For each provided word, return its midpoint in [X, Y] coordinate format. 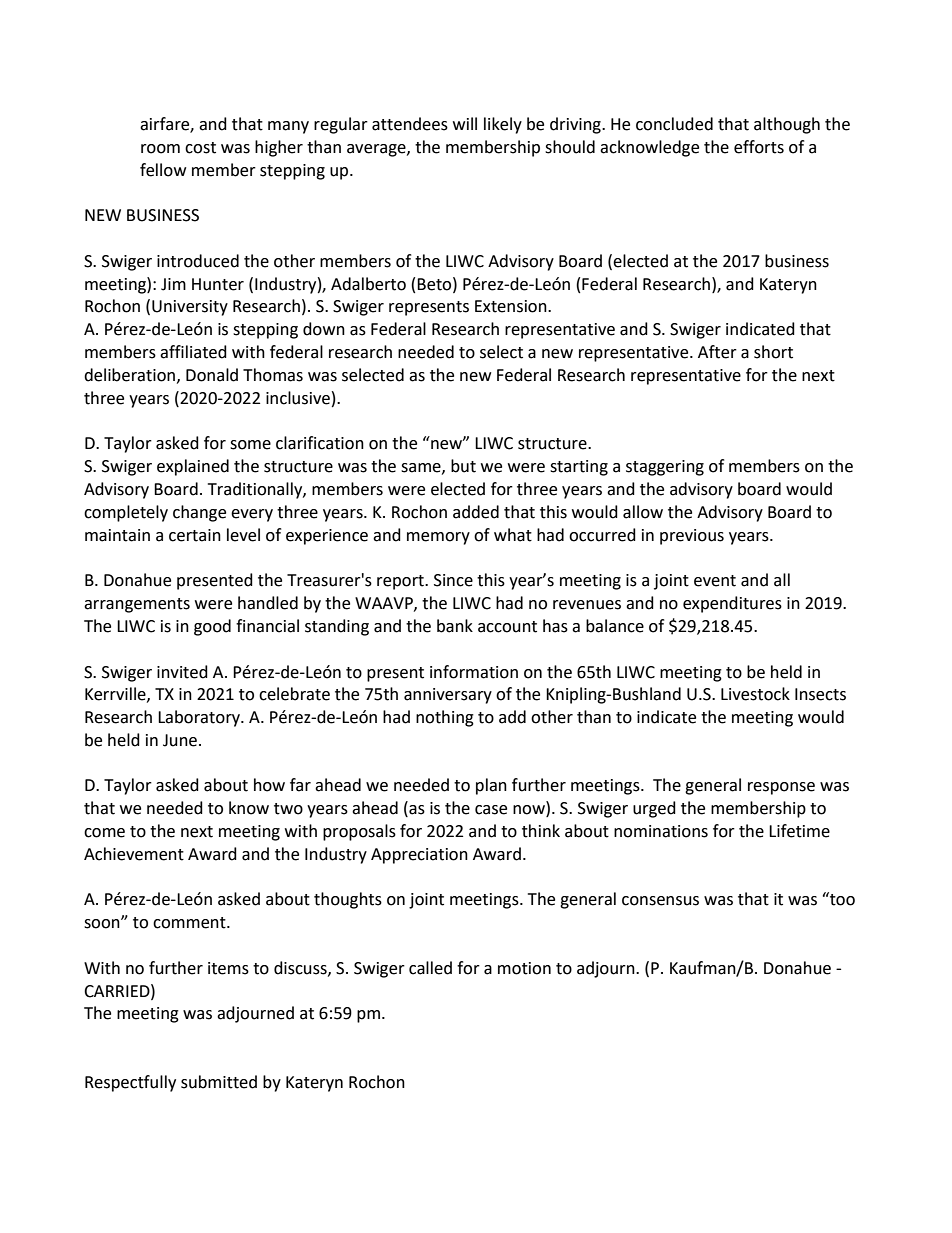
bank [455, 626]
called [430, 968]
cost [200, 148]
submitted [219, 1082]
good [212, 627]
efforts [759, 147]
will [465, 123]
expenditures [732, 604]
